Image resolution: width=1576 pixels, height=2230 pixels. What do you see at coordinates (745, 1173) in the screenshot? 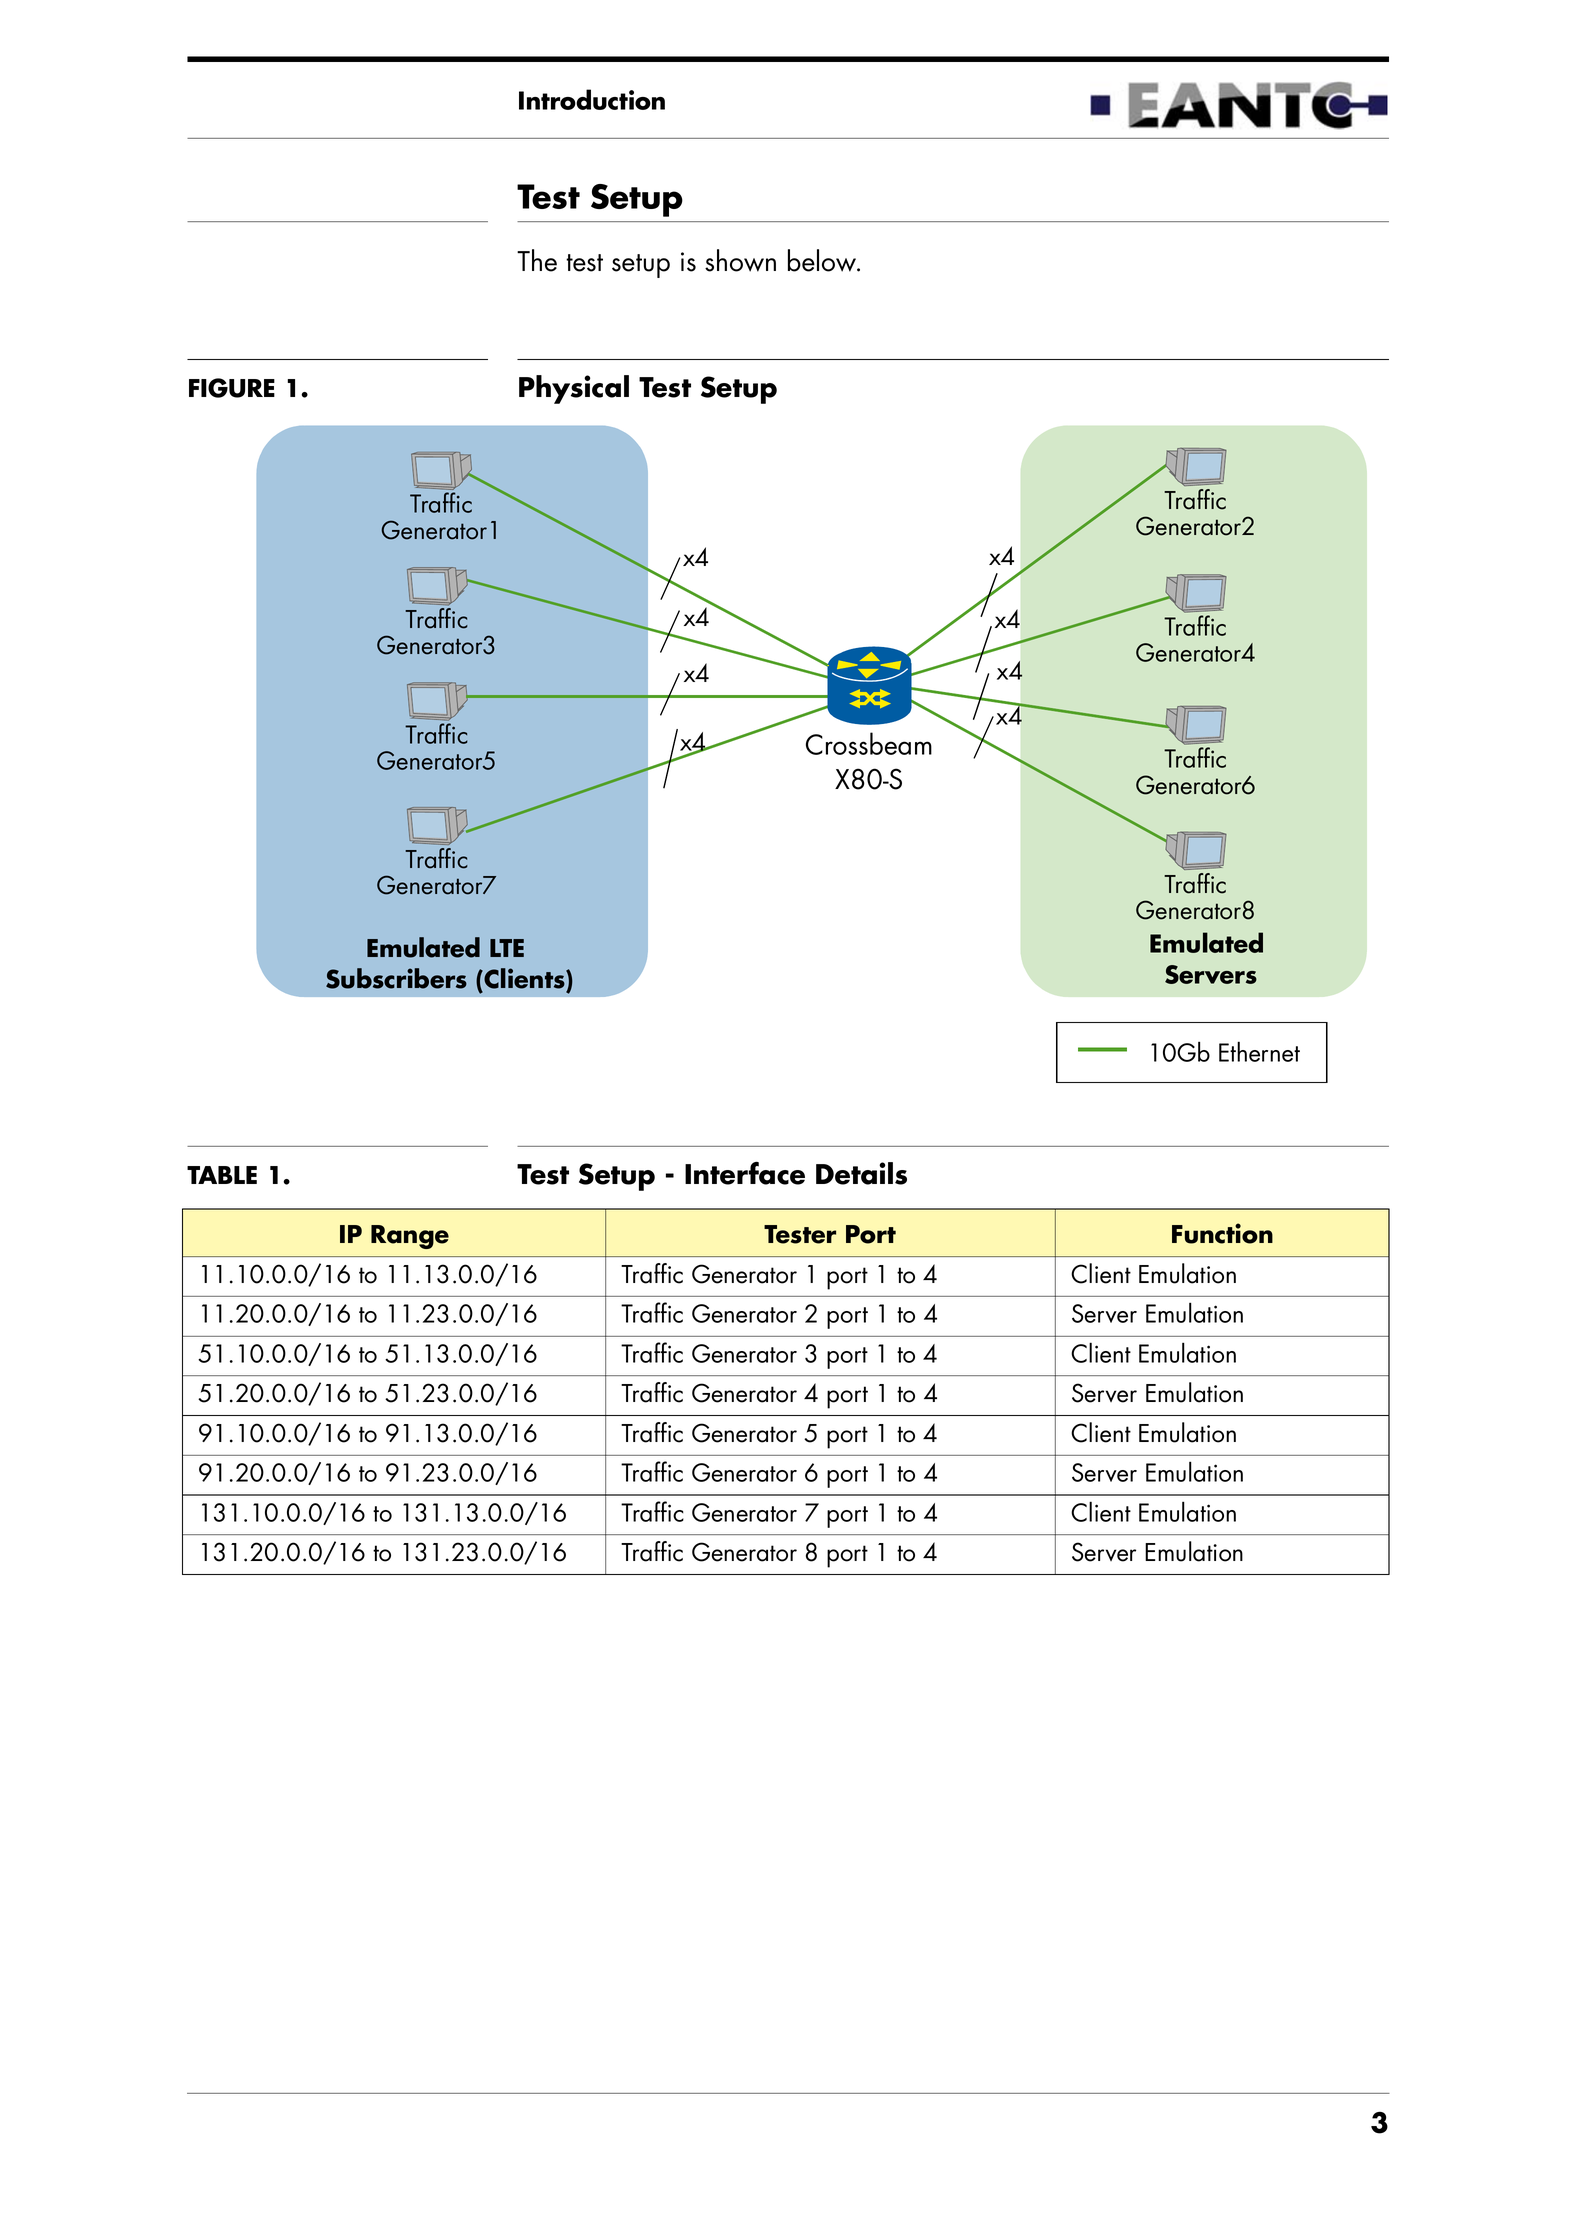
I see `Interface` at bounding box center [745, 1173].
